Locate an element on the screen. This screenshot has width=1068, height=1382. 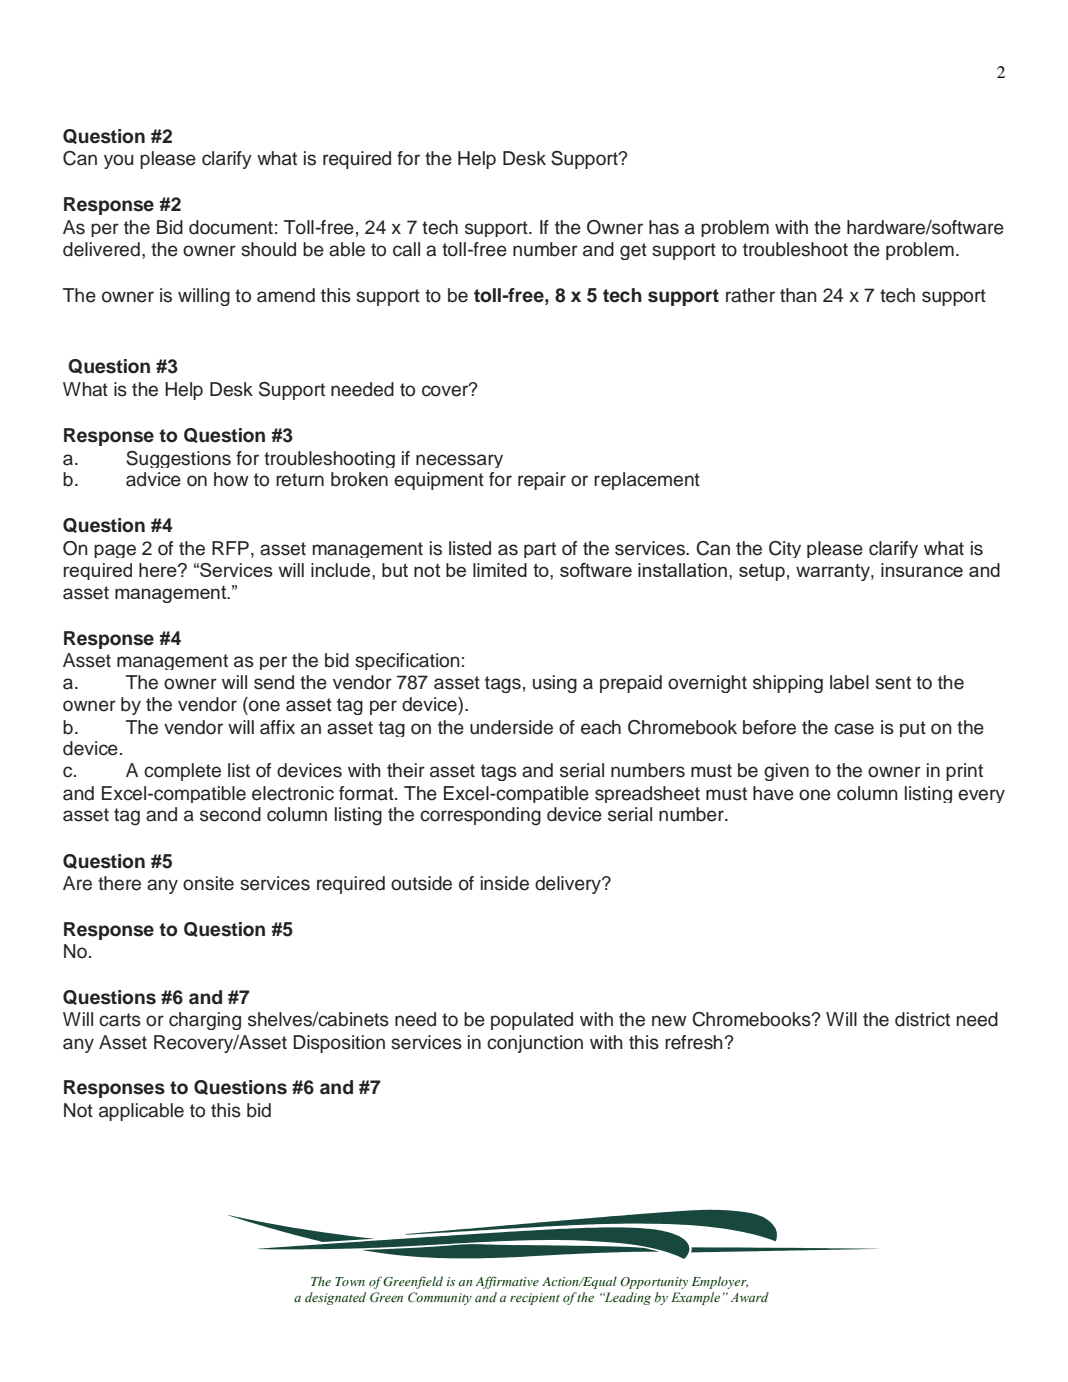
charging is located at coordinates (205, 1021).
